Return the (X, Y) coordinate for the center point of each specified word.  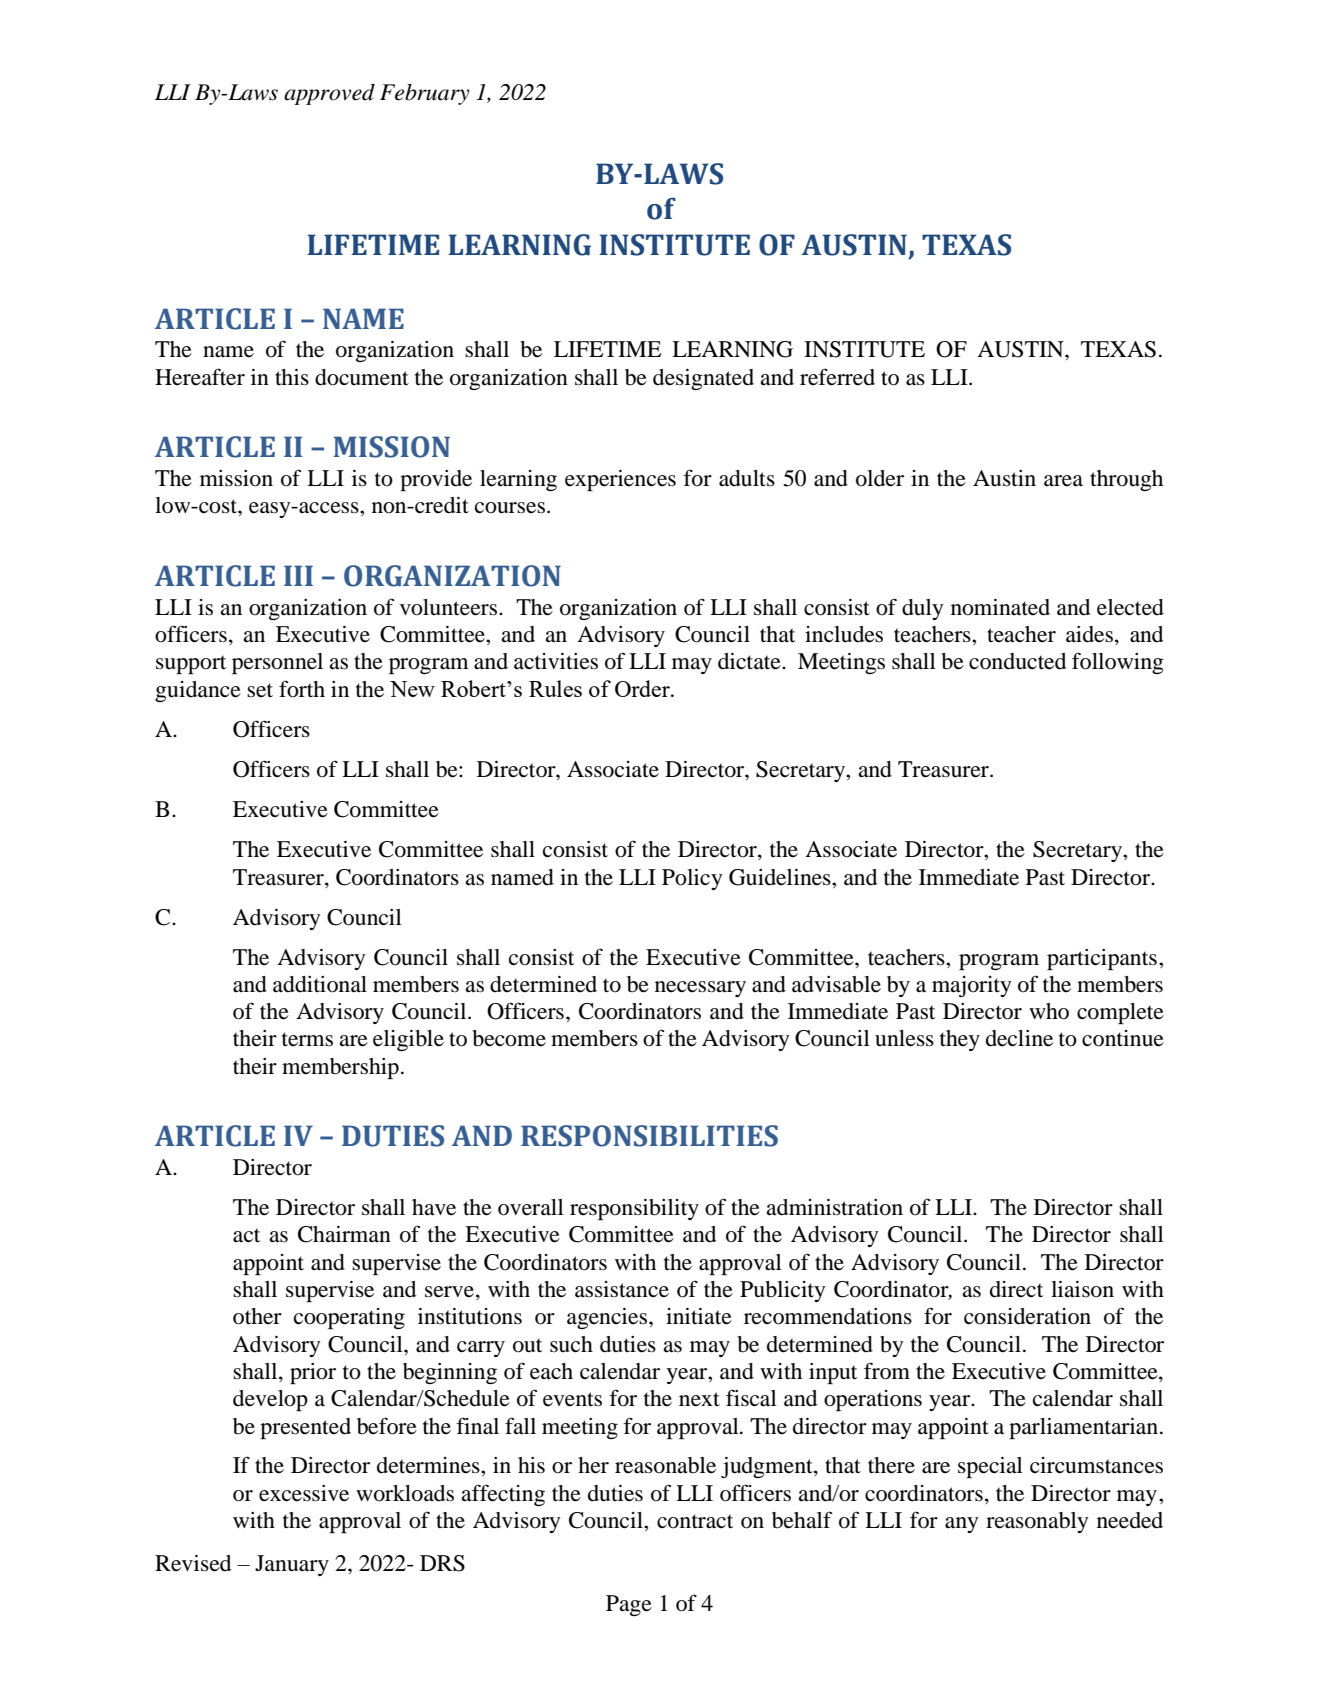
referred (837, 377)
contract (695, 1521)
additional (320, 984)
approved (329, 94)
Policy (692, 879)
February (424, 94)
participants (1102, 959)
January (292, 1565)
